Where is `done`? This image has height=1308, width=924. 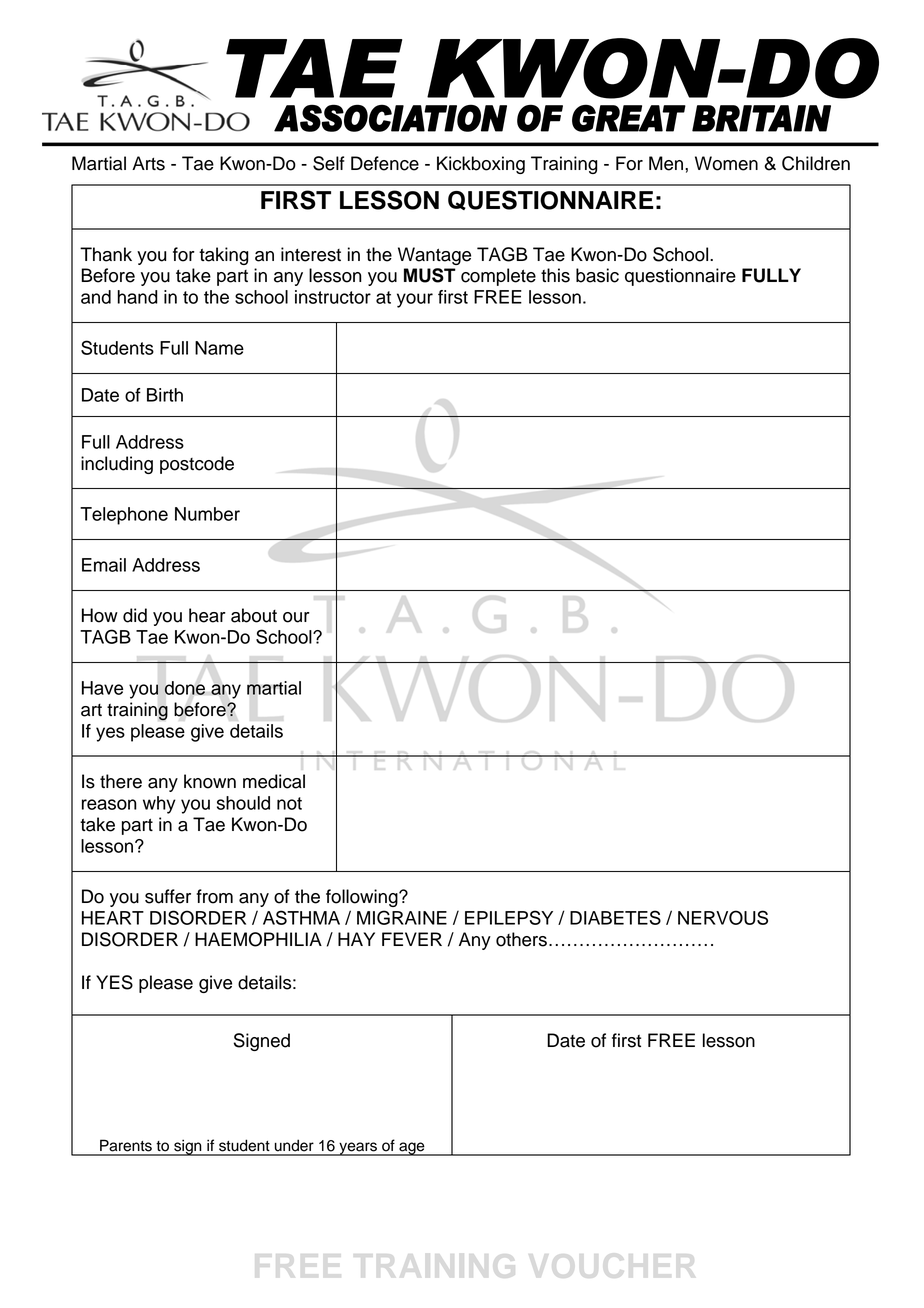
done is located at coordinates (184, 688).
